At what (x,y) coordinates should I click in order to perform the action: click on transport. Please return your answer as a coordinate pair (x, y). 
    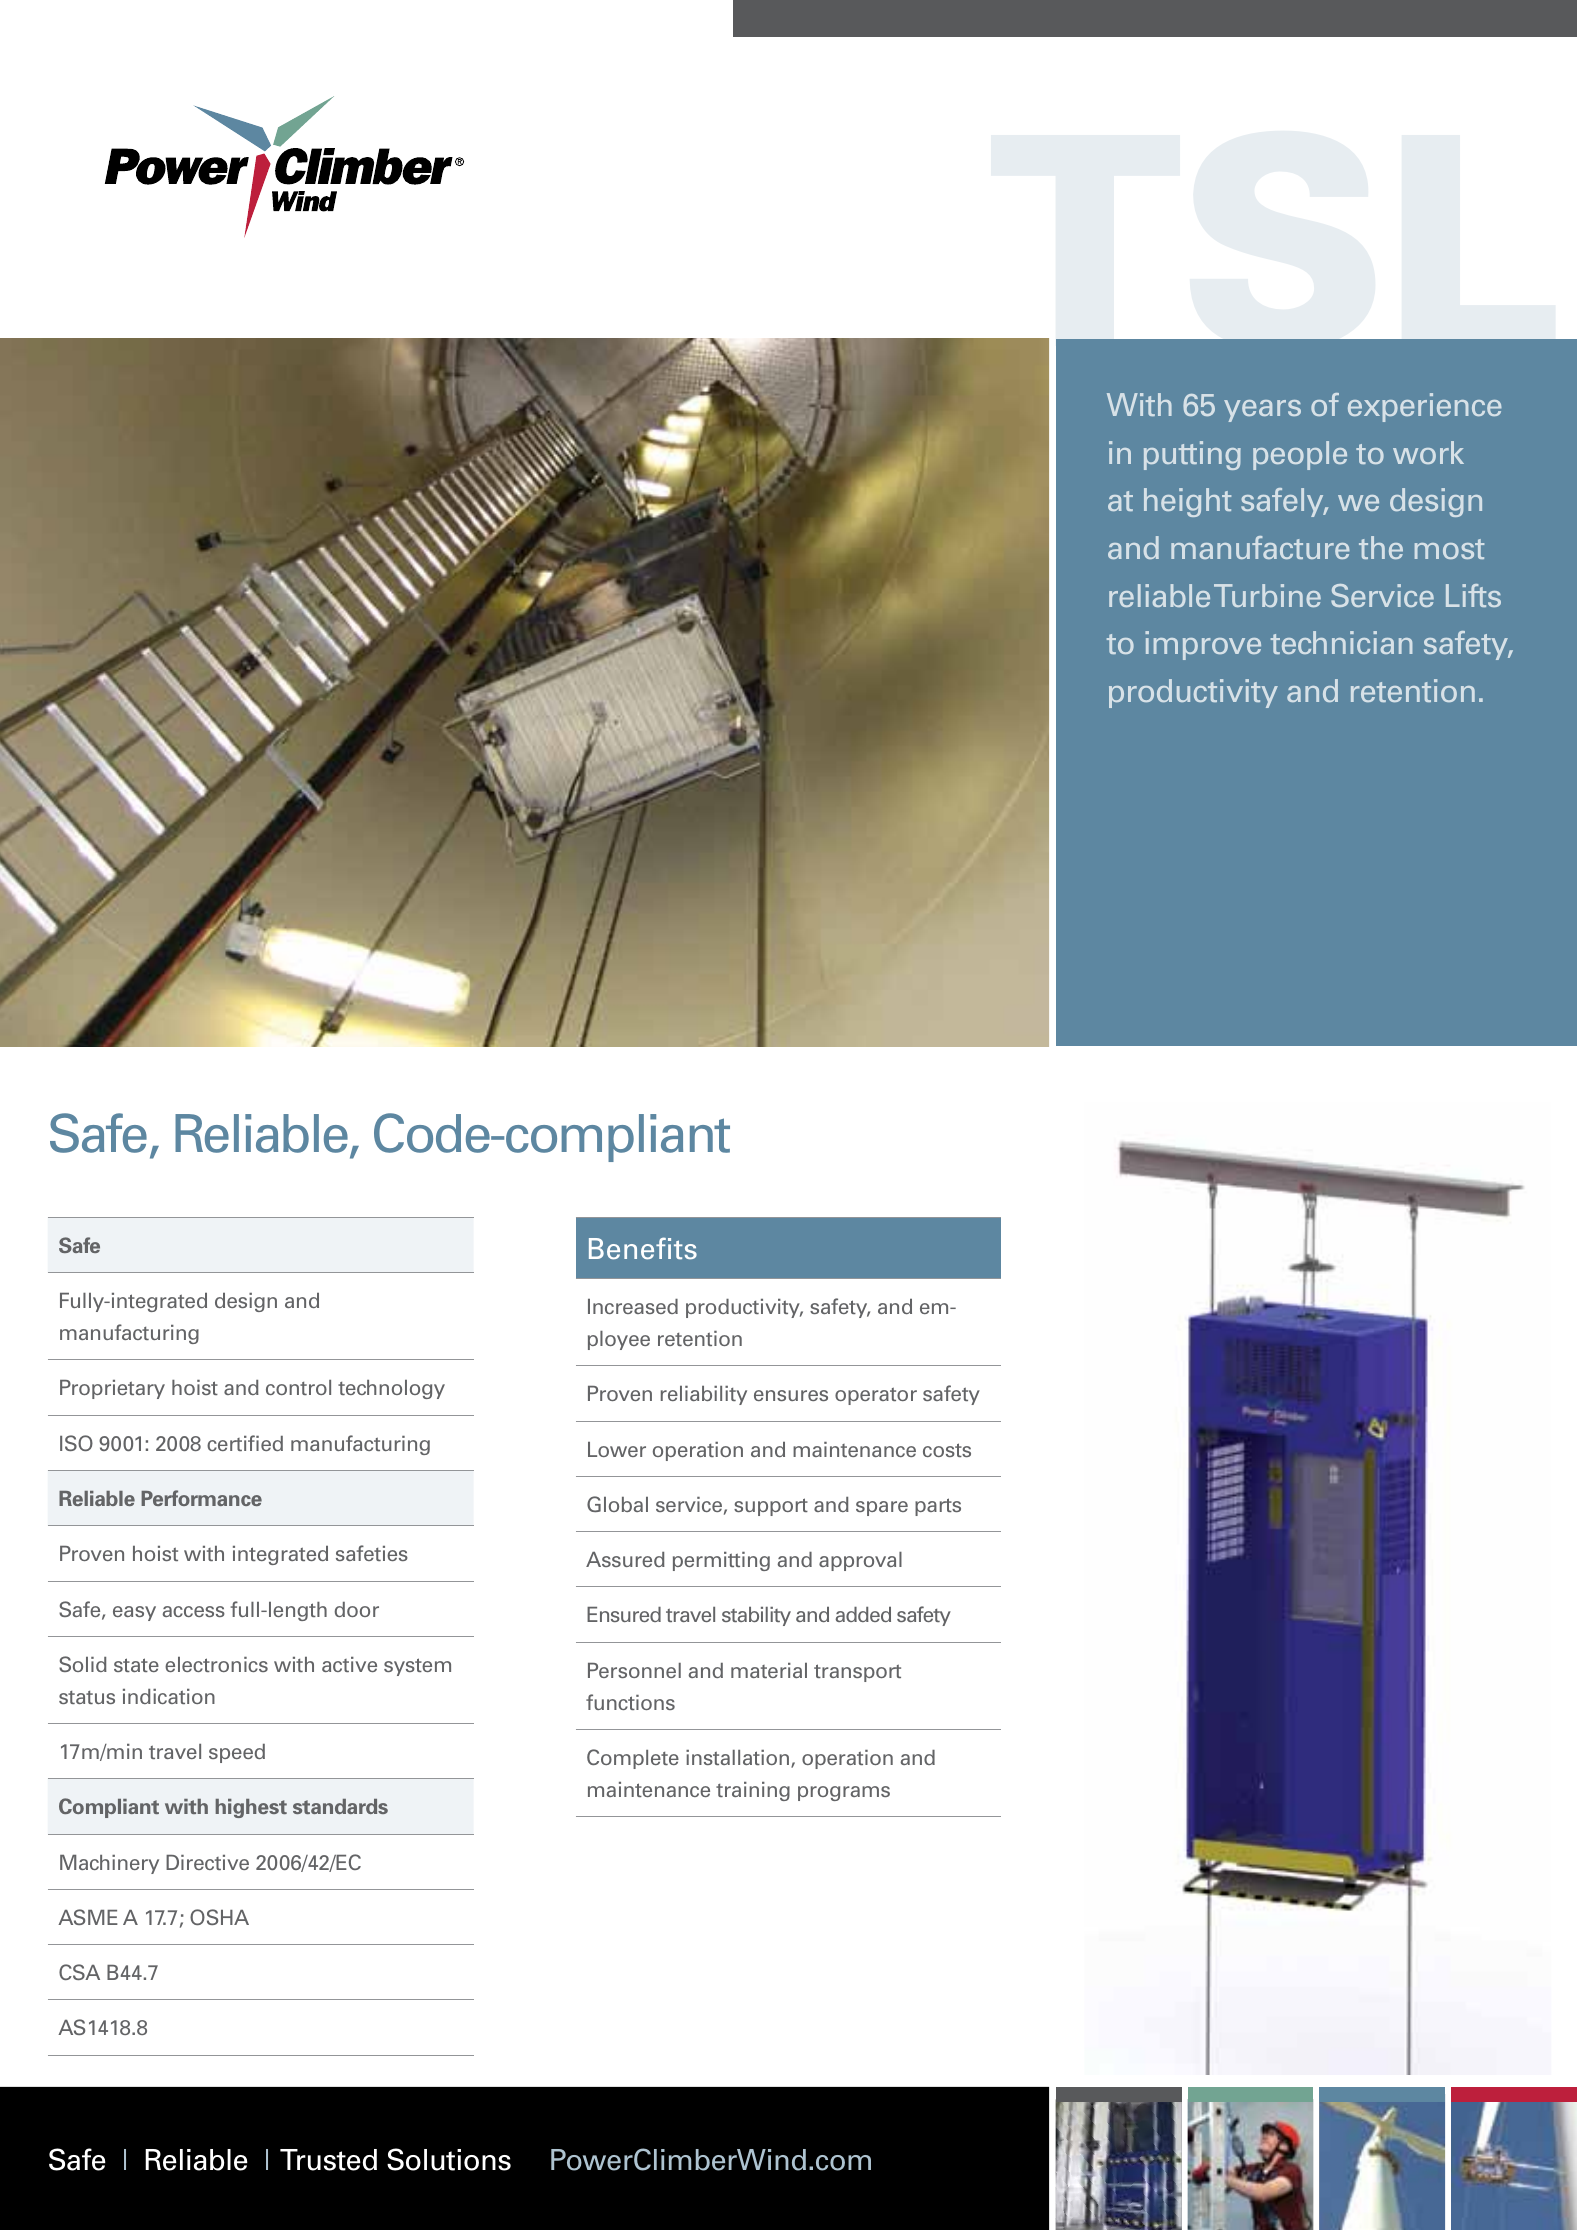
    Looking at the image, I should click on (857, 1673).
